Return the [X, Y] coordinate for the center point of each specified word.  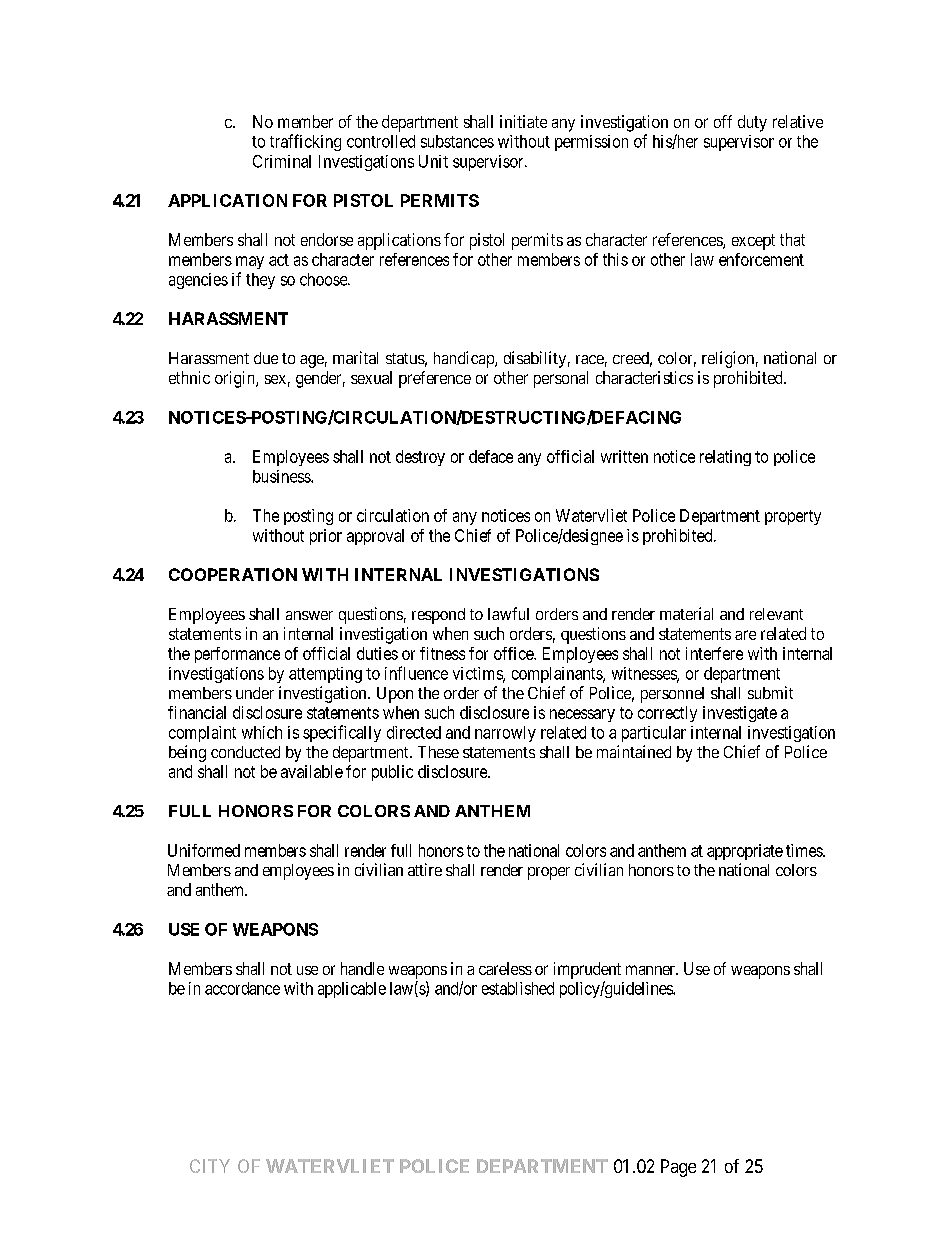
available [312, 771]
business [282, 476]
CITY [210, 1166]
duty [752, 123]
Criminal [282, 161]
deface [491, 456]
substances [457, 141]
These [438, 752]
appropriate [745, 852]
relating [725, 458]
